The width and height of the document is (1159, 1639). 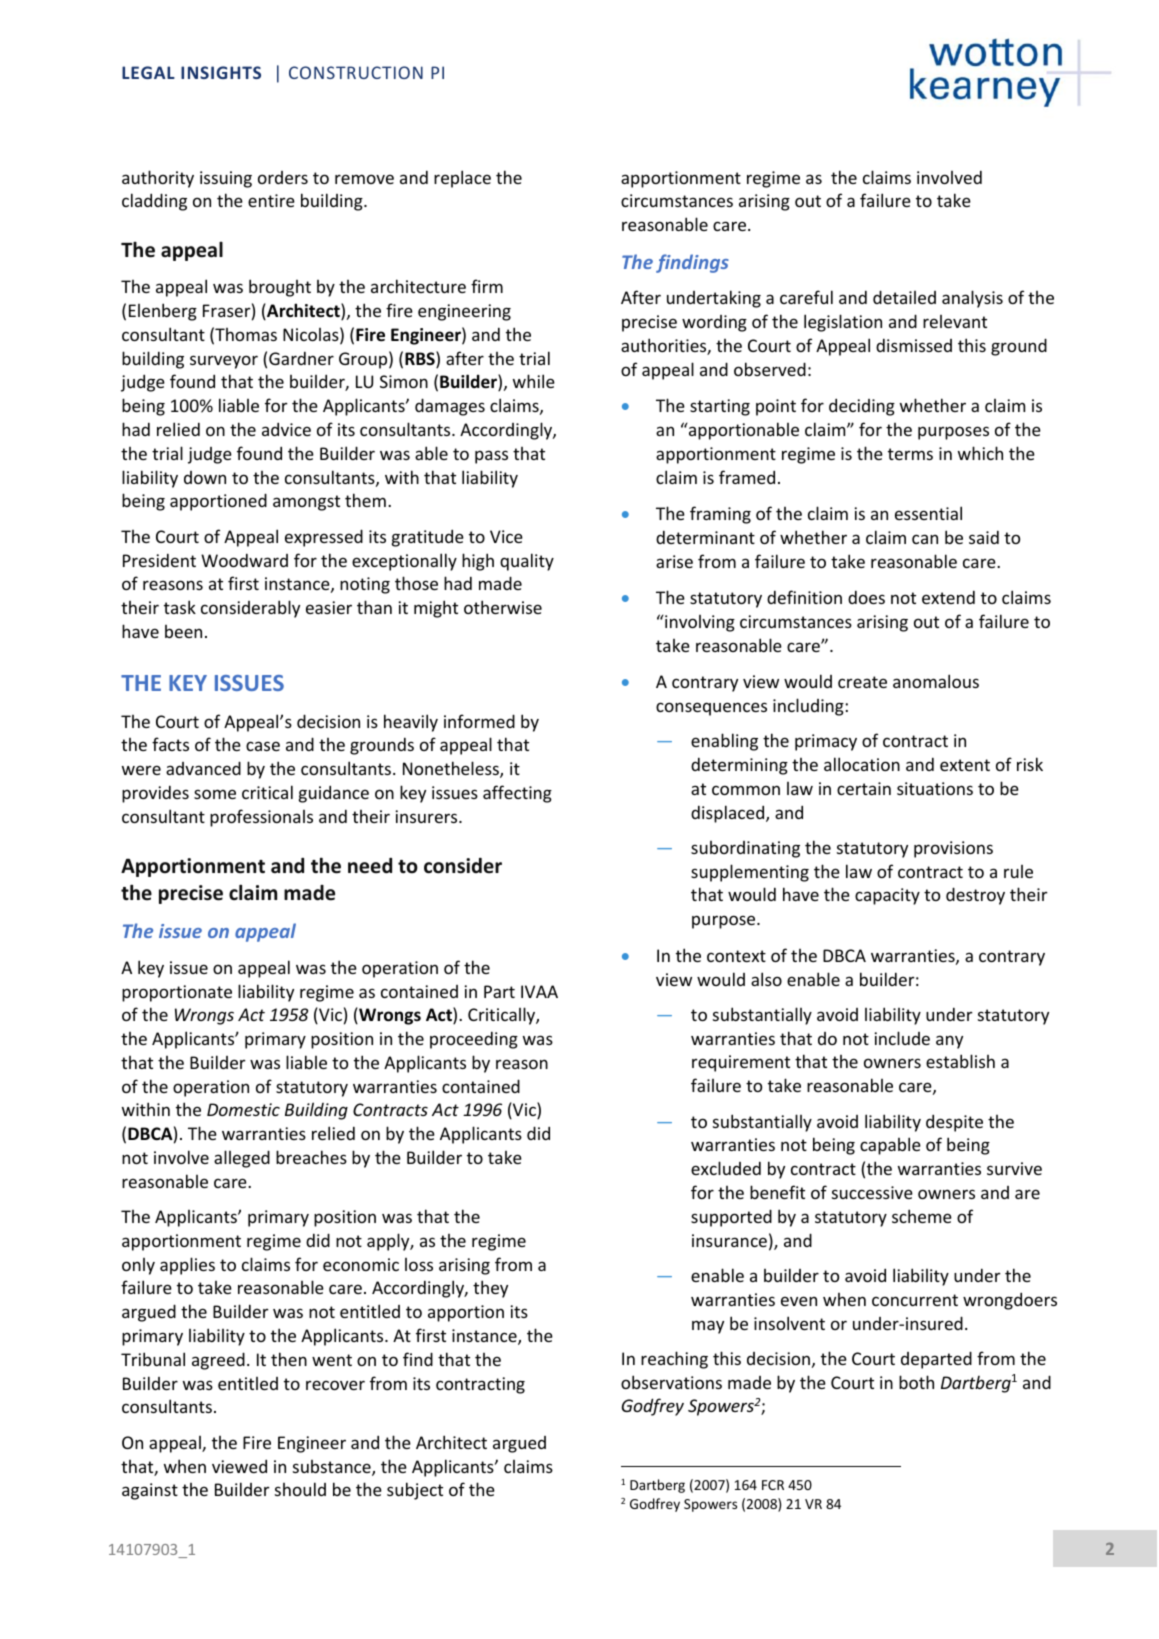 I want to click on detailed, so click(x=904, y=297).
